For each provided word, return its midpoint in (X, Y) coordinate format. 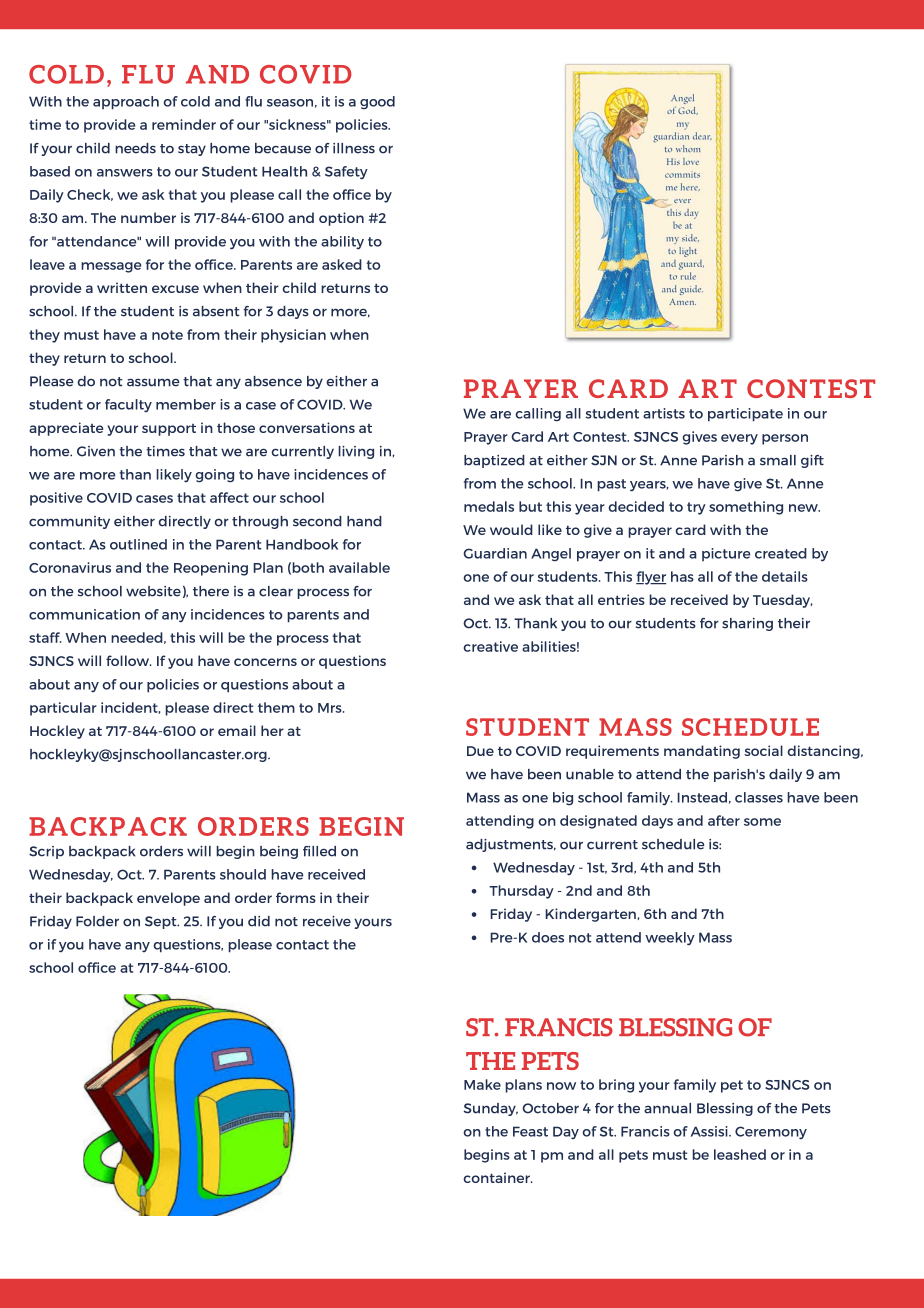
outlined (138, 544)
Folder (97, 921)
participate (745, 415)
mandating (702, 752)
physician (293, 336)
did (259, 921)
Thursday (521, 892)
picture (726, 554)
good (377, 103)
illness (354, 148)
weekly (670, 939)
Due (480, 751)
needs (135, 148)
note (167, 335)
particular (63, 709)
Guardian (495, 553)
